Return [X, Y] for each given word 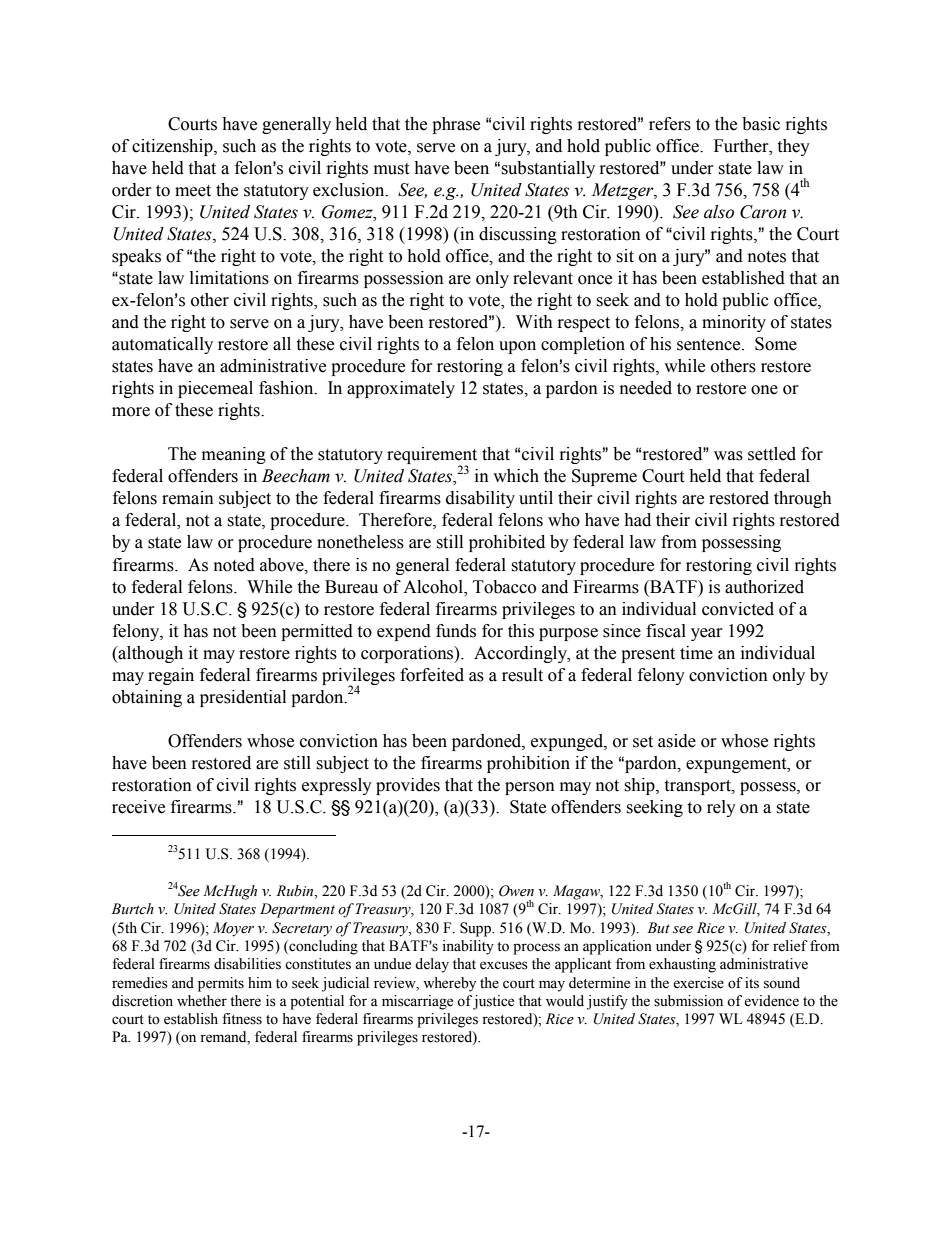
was [728, 456]
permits [221, 984]
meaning [234, 455]
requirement [432, 457]
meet [193, 191]
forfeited [432, 675]
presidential [243, 698]
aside [677, 741]
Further [742, 146]
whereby [449, 984]
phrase [456, 125]
